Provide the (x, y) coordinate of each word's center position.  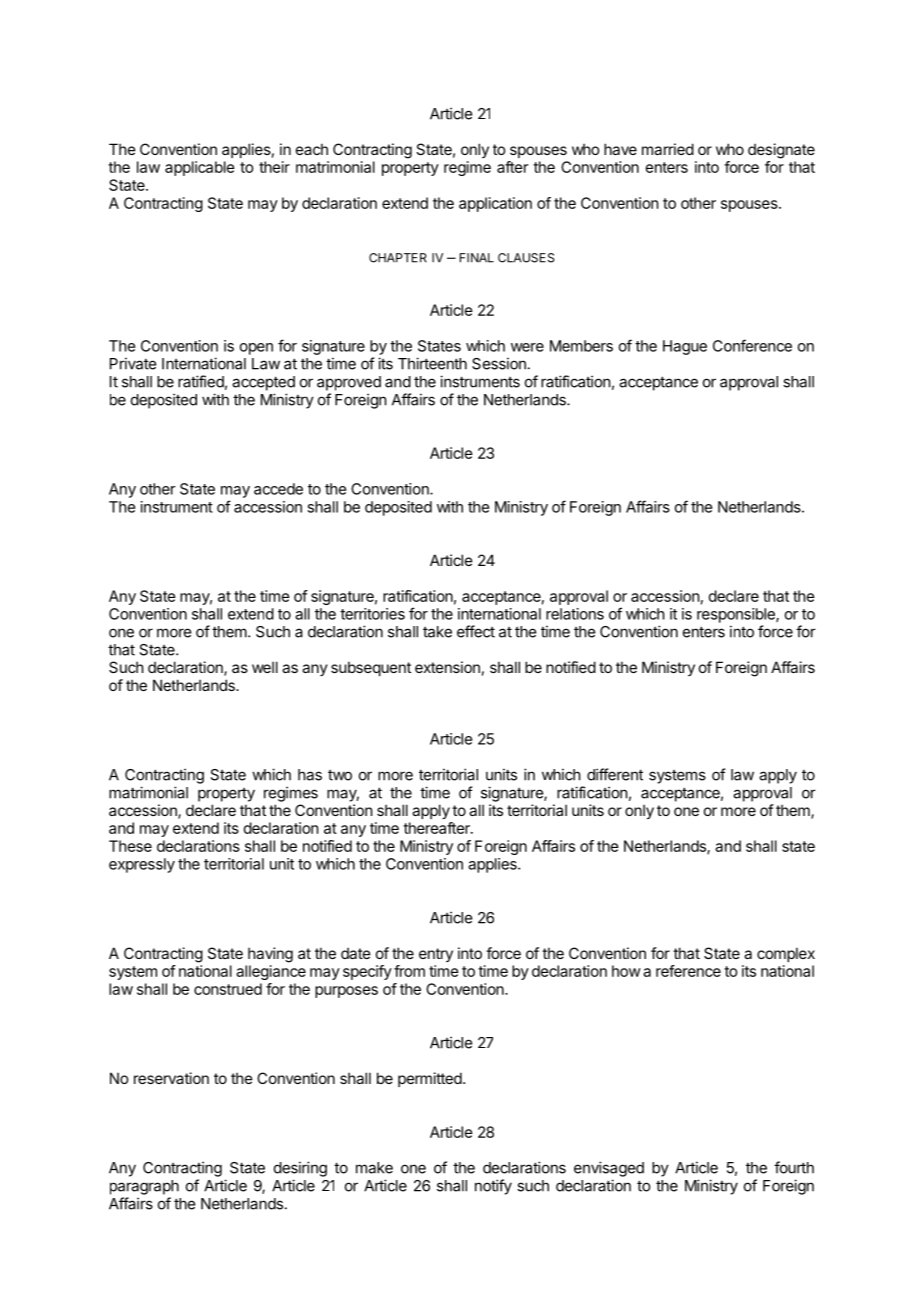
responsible (737, 615)
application (495, 204)
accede (278, 489)
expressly (142, 865)
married (668, 149)
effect (476, 631)
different (615, 774)
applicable (200, 168)
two (340, 775)
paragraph (144, 1187)
